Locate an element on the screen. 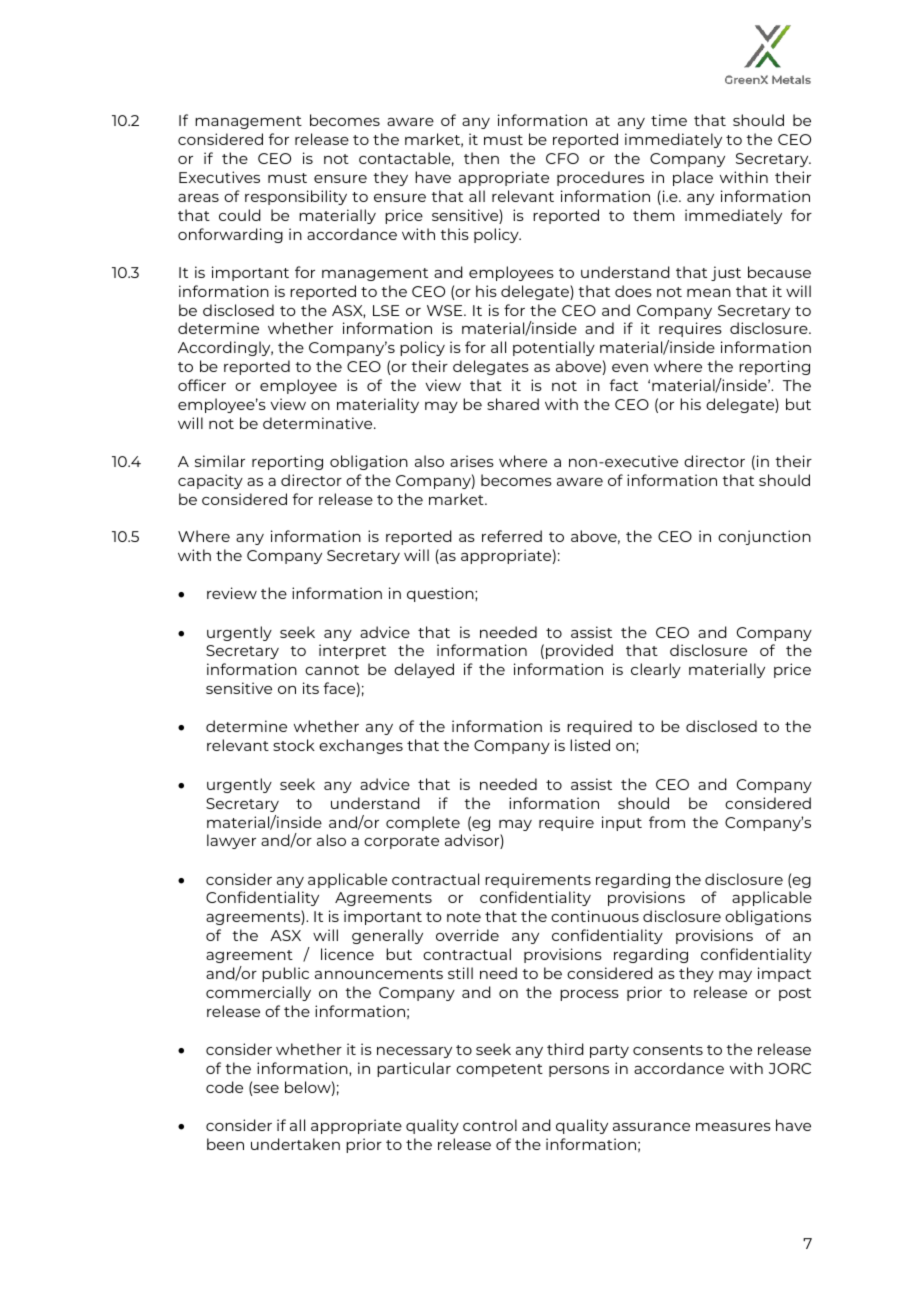  then is located at coordinates (481, 158).
